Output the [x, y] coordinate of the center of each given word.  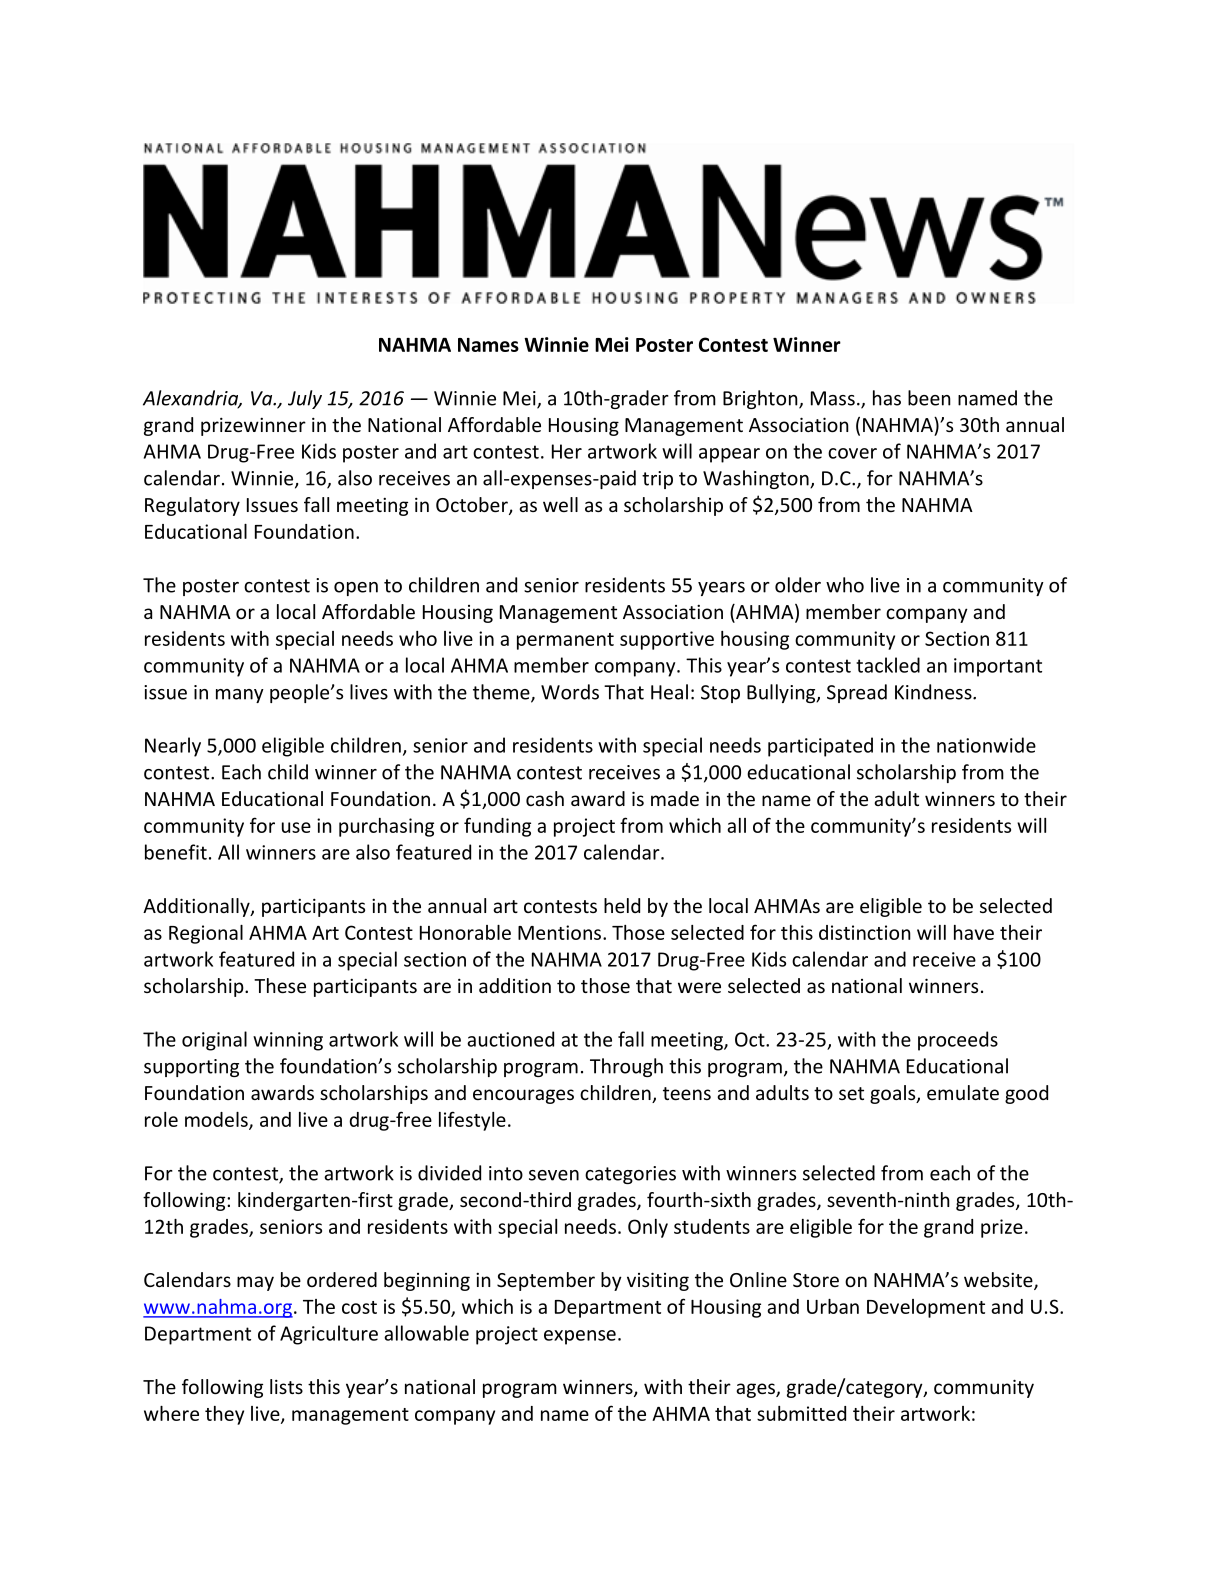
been [929, 398]
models [217, 1120]
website [999, 1281]
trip [657, 480]
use [296, 827]
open [356, 589]
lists [286, 1386]
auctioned [510, 1039]
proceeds [958, 1041]
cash [545, 798]
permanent [565, 641]
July [305, 399]
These [280, 985]
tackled [888, 665]
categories [630, 1175]
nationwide [986, 745]
